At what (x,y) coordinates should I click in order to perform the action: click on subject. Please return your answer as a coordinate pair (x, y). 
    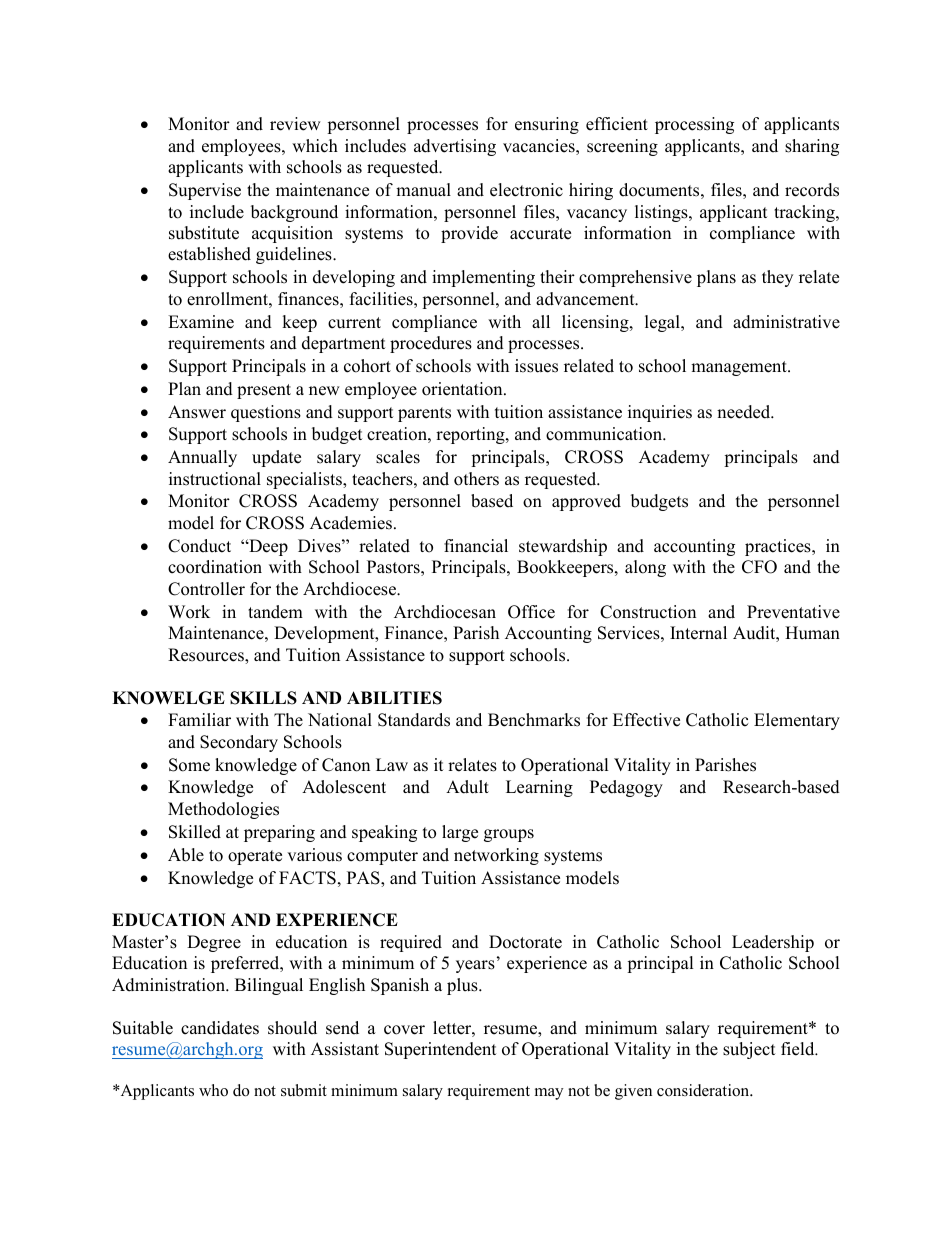
    Looking at the image, I should click on (749, 1050).
